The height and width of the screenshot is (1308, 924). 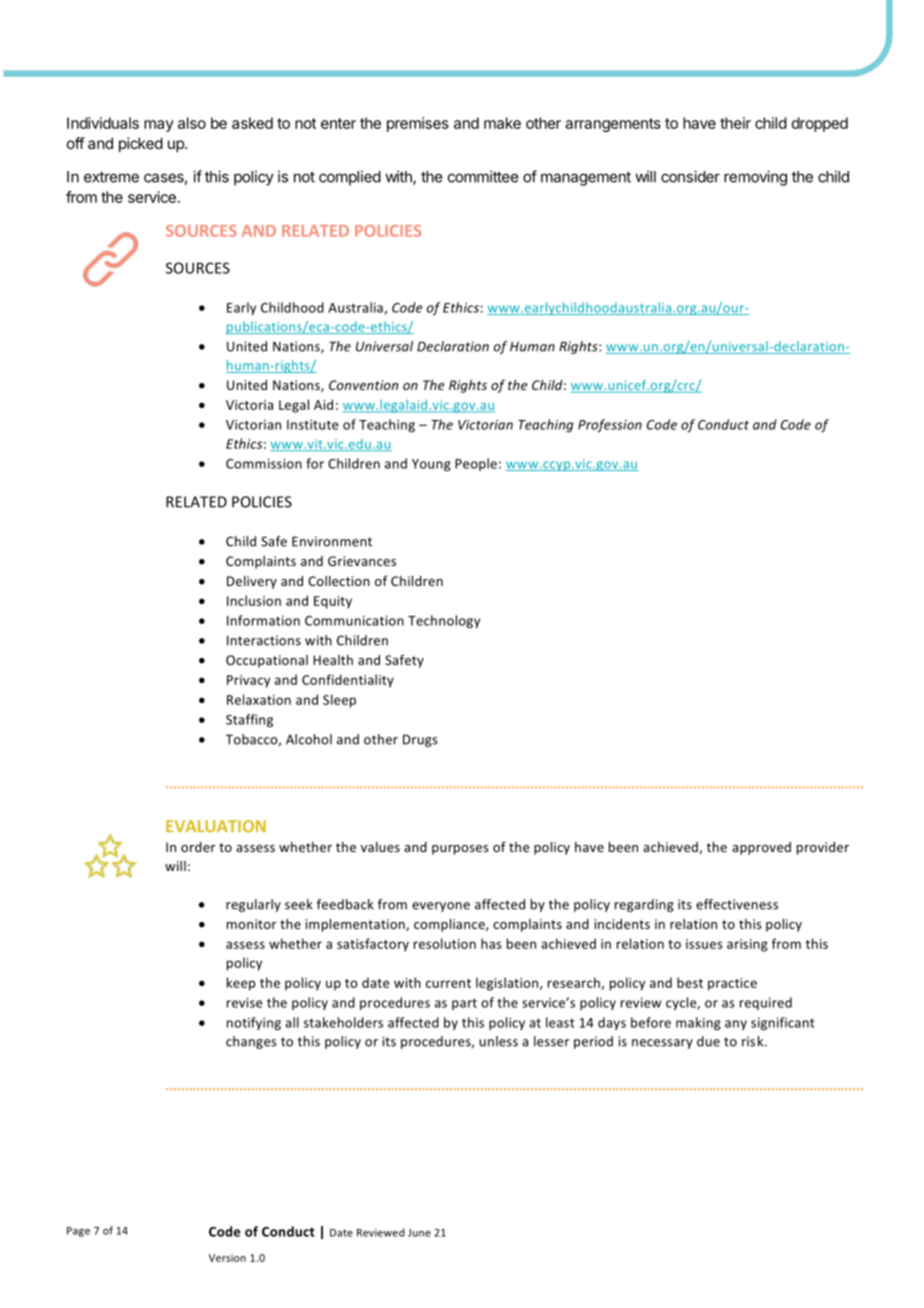 I want to click on Version, so click(x=227, y=1258).
